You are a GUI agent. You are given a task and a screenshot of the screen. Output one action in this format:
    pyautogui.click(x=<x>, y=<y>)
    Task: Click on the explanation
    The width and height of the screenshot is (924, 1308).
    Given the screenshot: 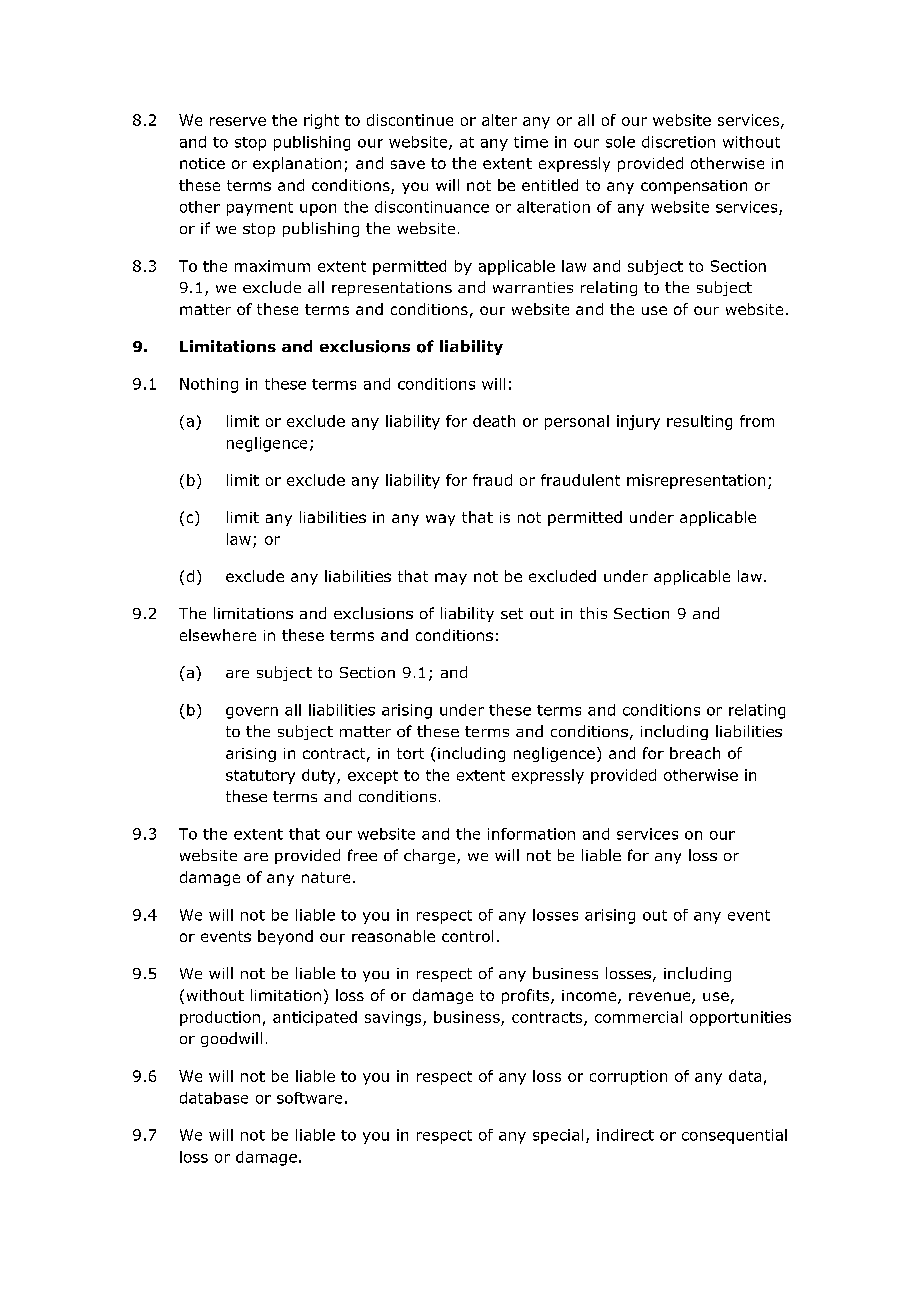 What is the action you would take?
    pyautogui.click(x=297, y=164)
